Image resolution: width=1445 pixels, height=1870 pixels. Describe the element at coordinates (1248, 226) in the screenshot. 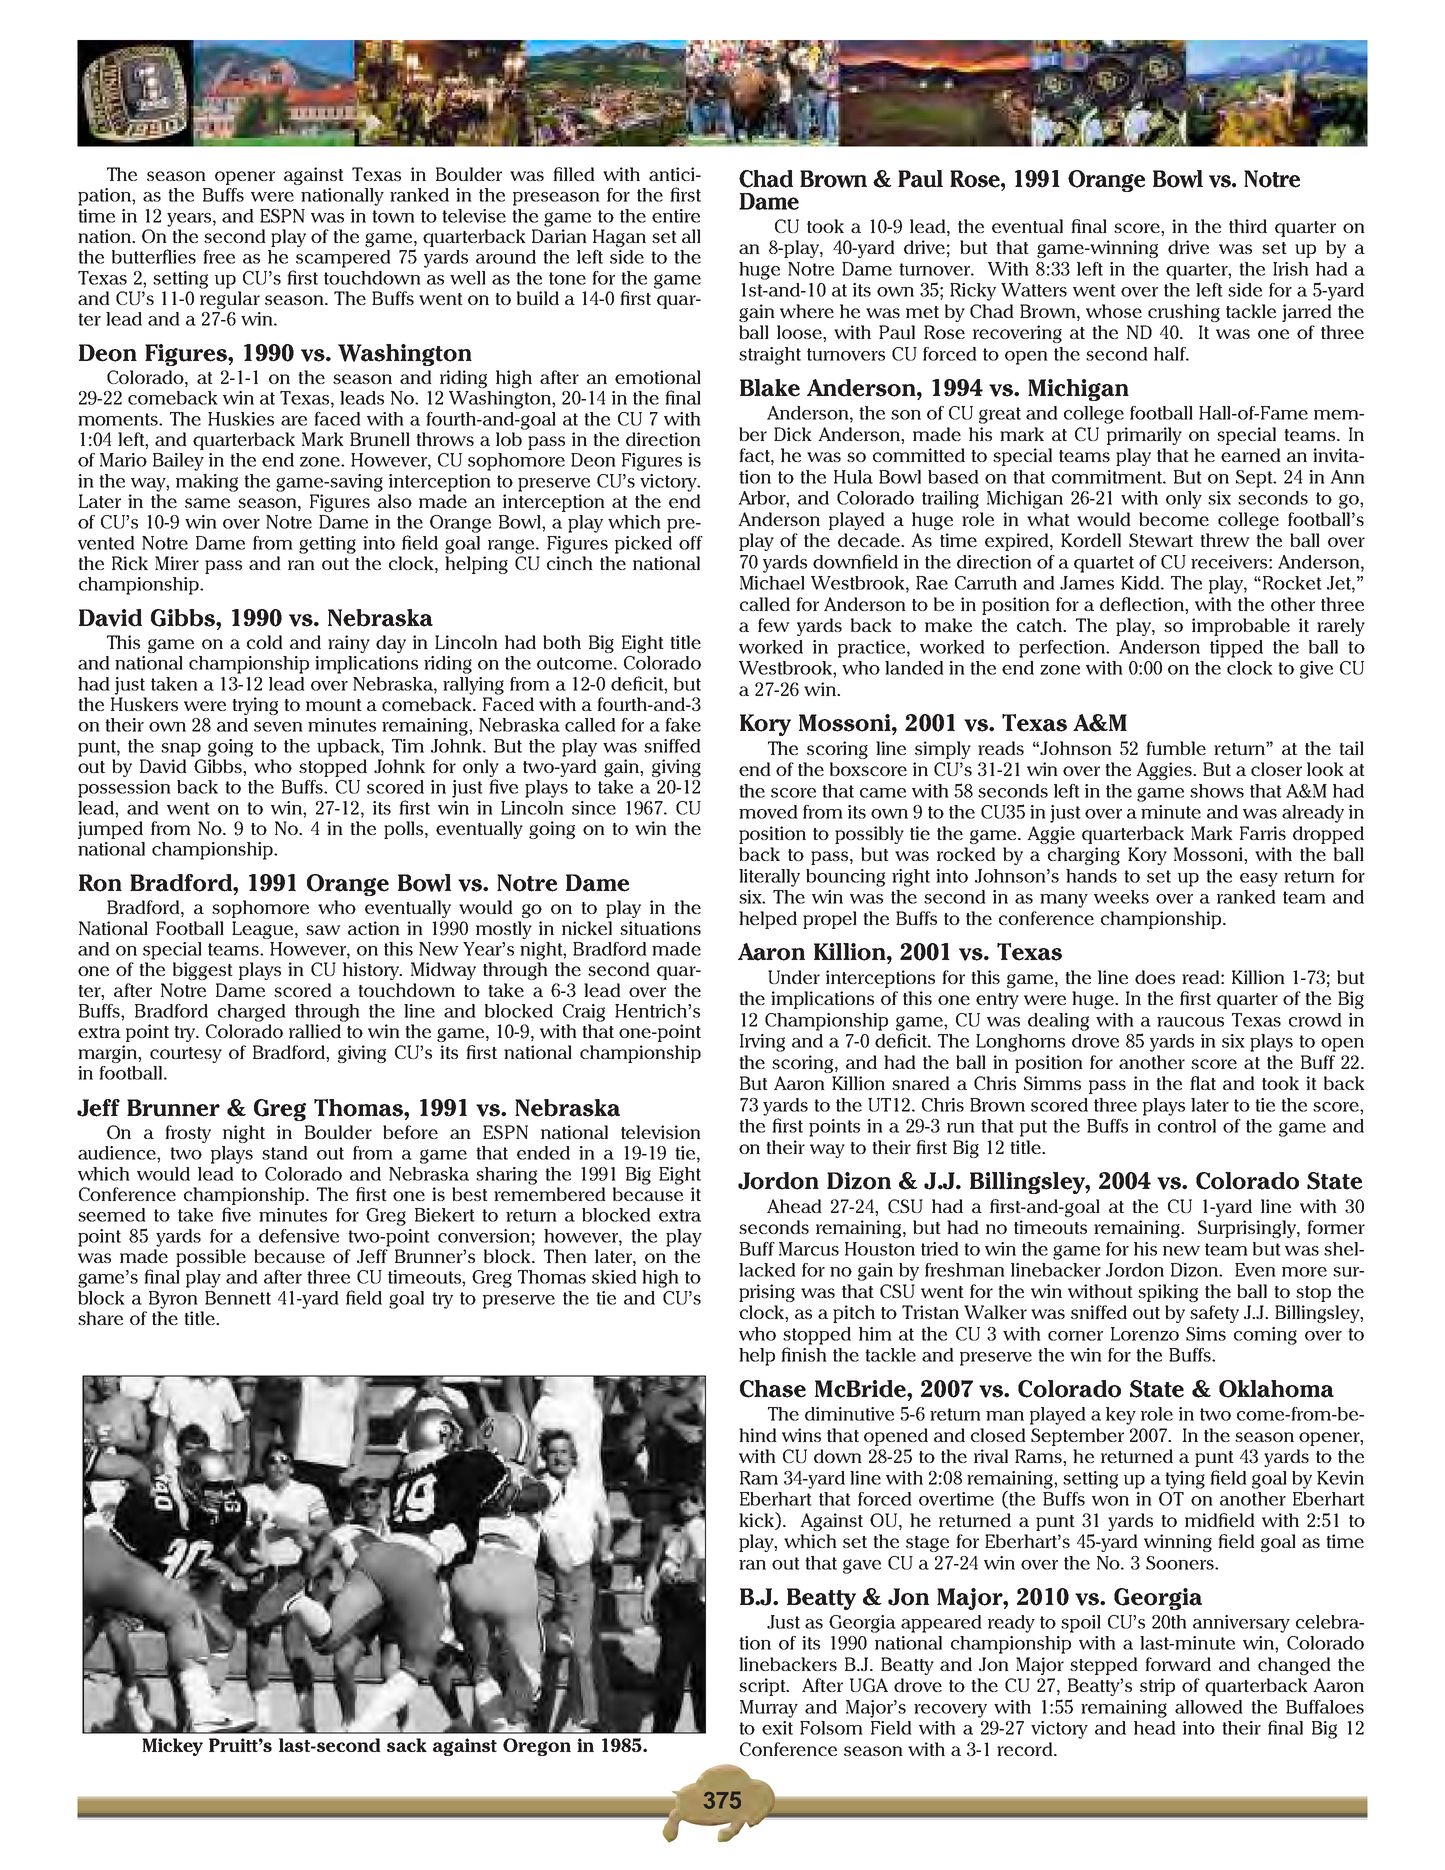

I see `third` at that location.
